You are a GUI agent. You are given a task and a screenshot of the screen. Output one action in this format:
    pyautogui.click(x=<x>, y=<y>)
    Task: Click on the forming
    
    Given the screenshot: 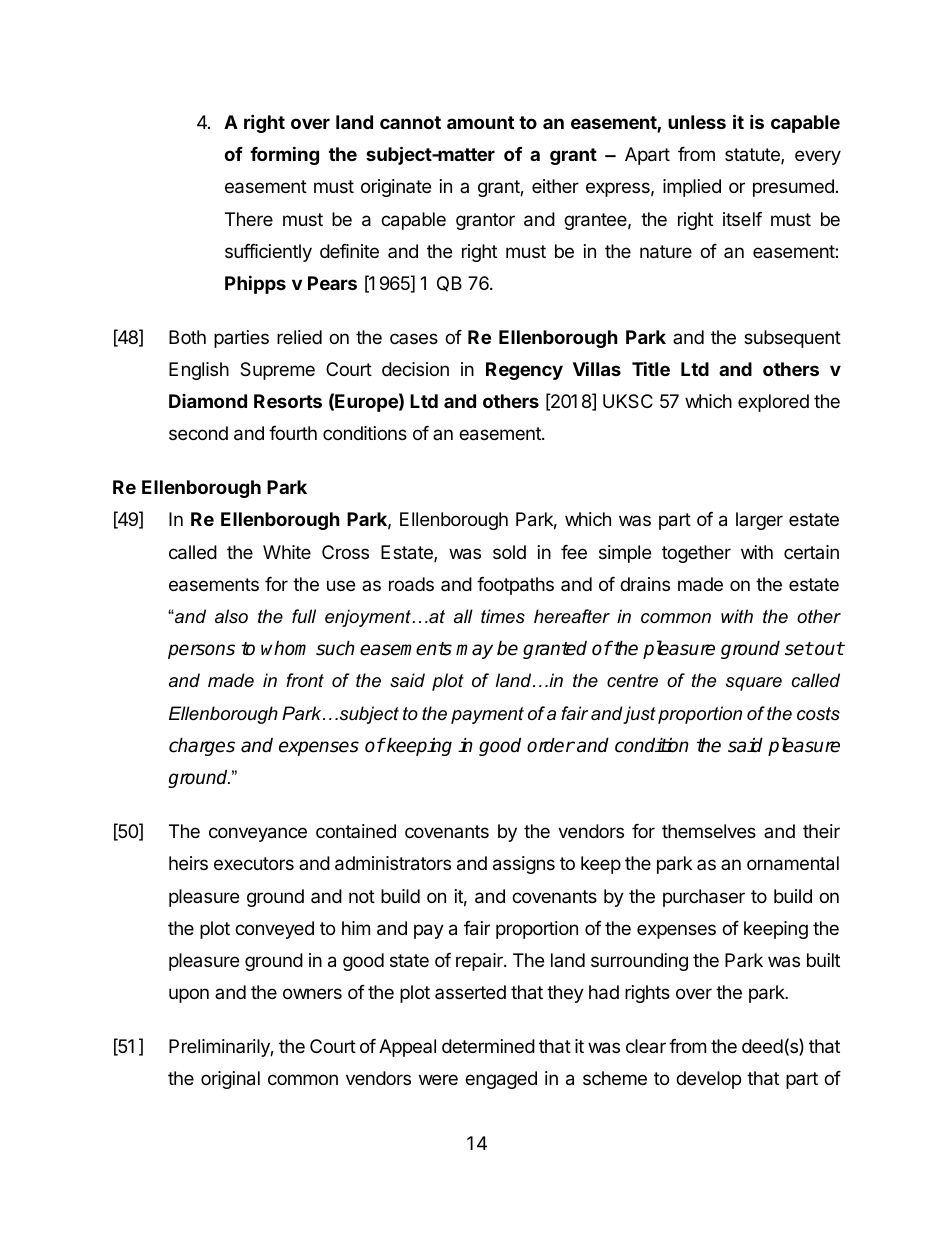 What is the action you would take?
    pyautogui.click(x=284, y=155)
